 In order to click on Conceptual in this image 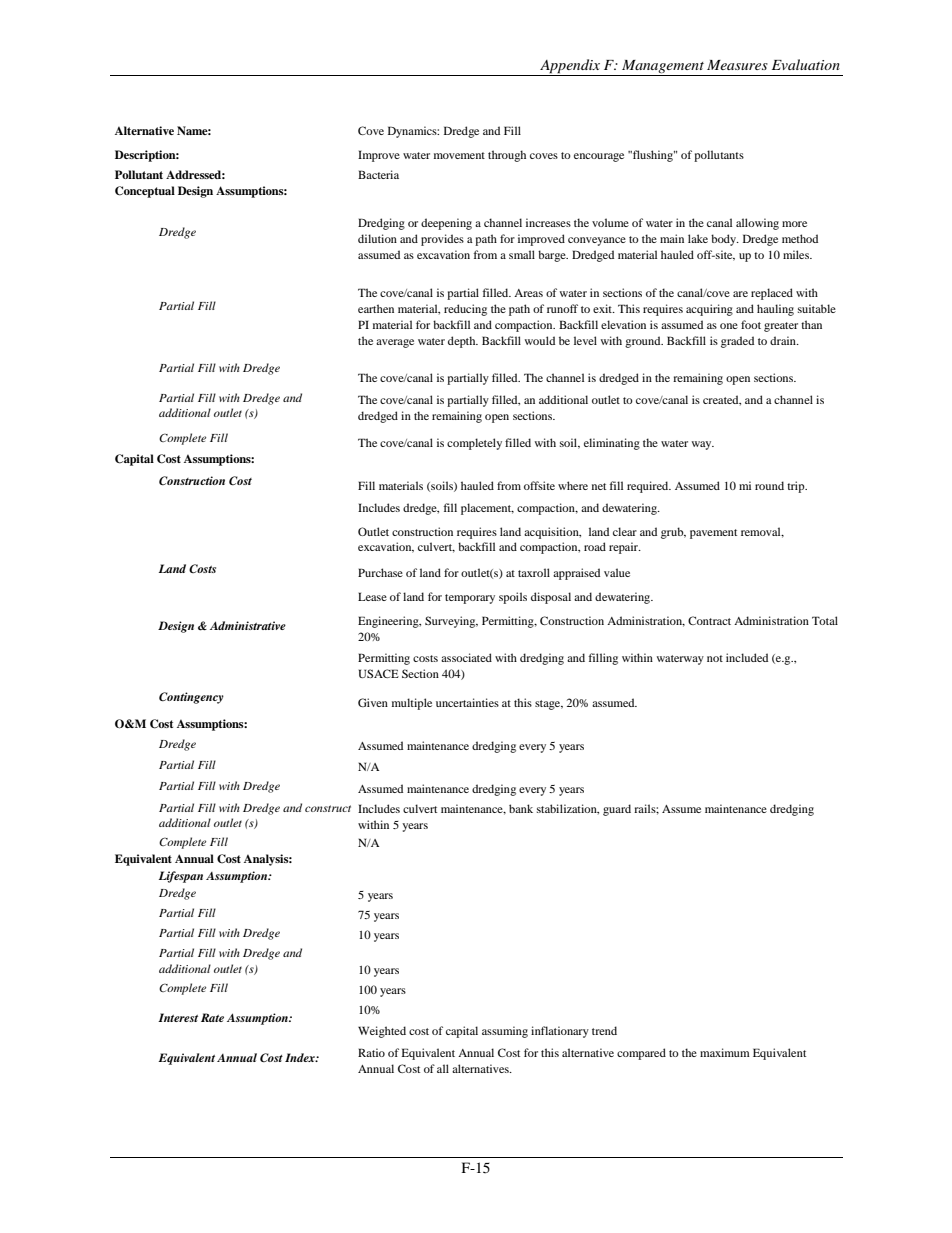, I will do `click(145, 192)`.
